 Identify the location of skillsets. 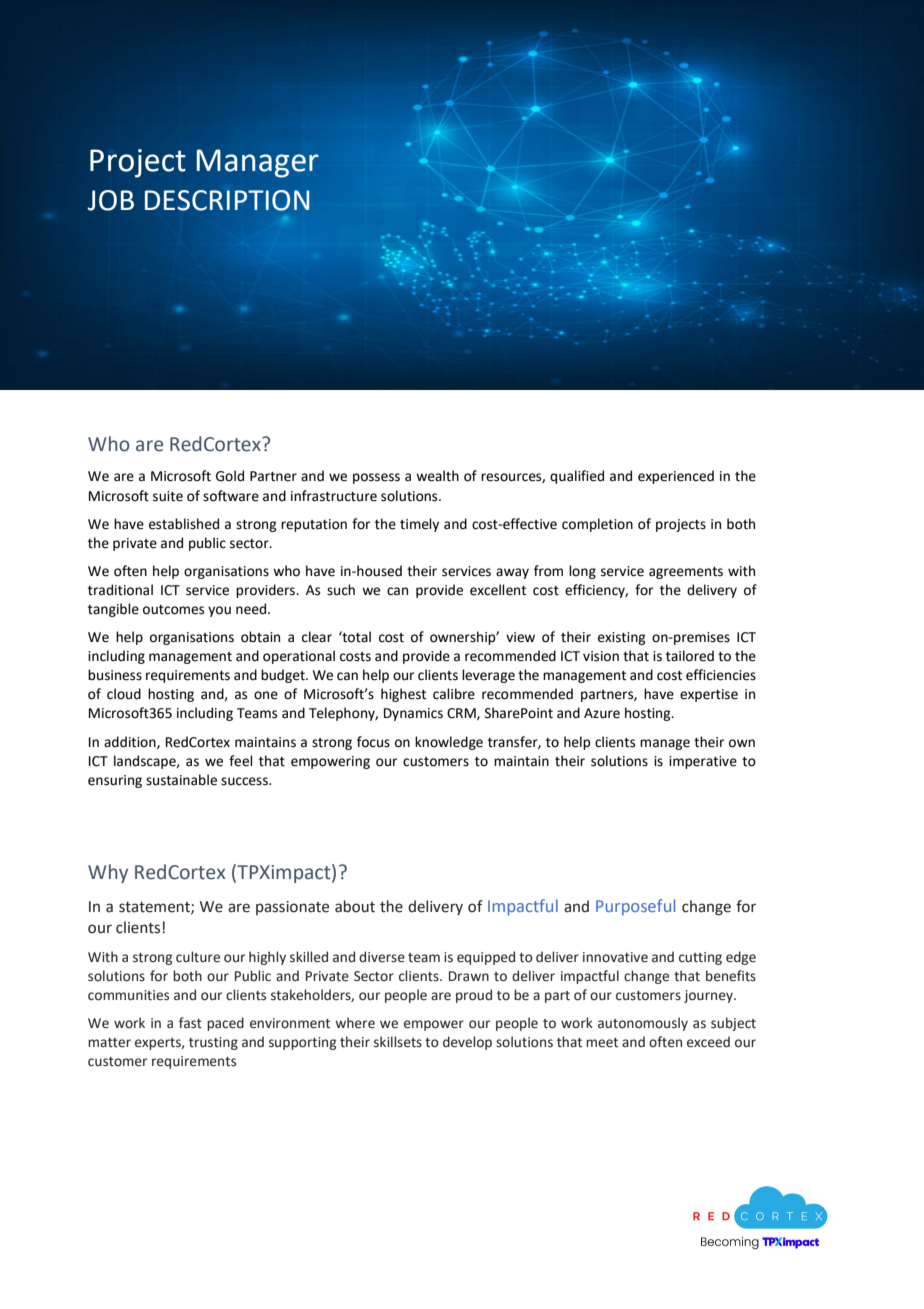
(398, 1042).
